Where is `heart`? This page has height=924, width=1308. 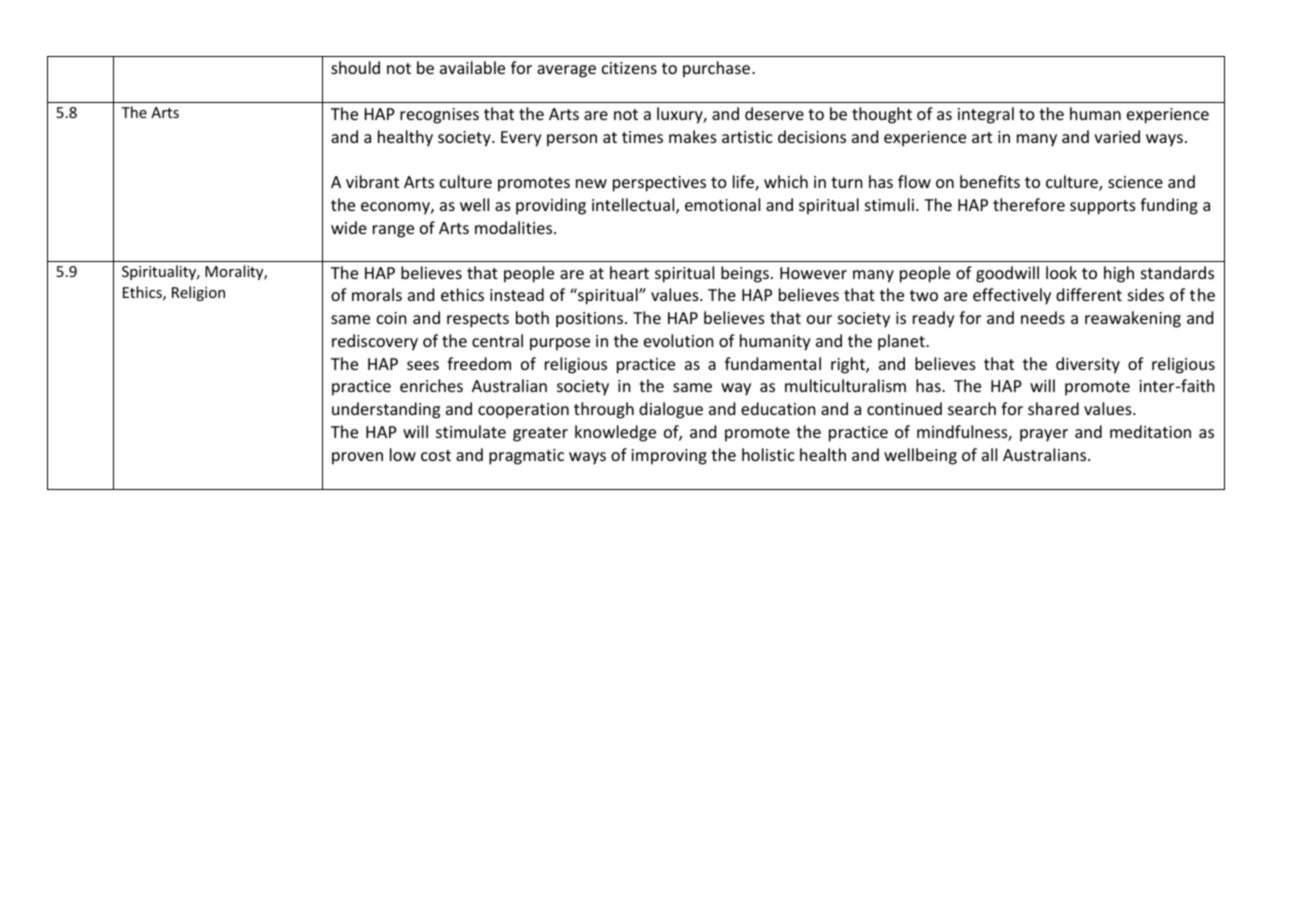
heart is located at coordinates (629, 272).
